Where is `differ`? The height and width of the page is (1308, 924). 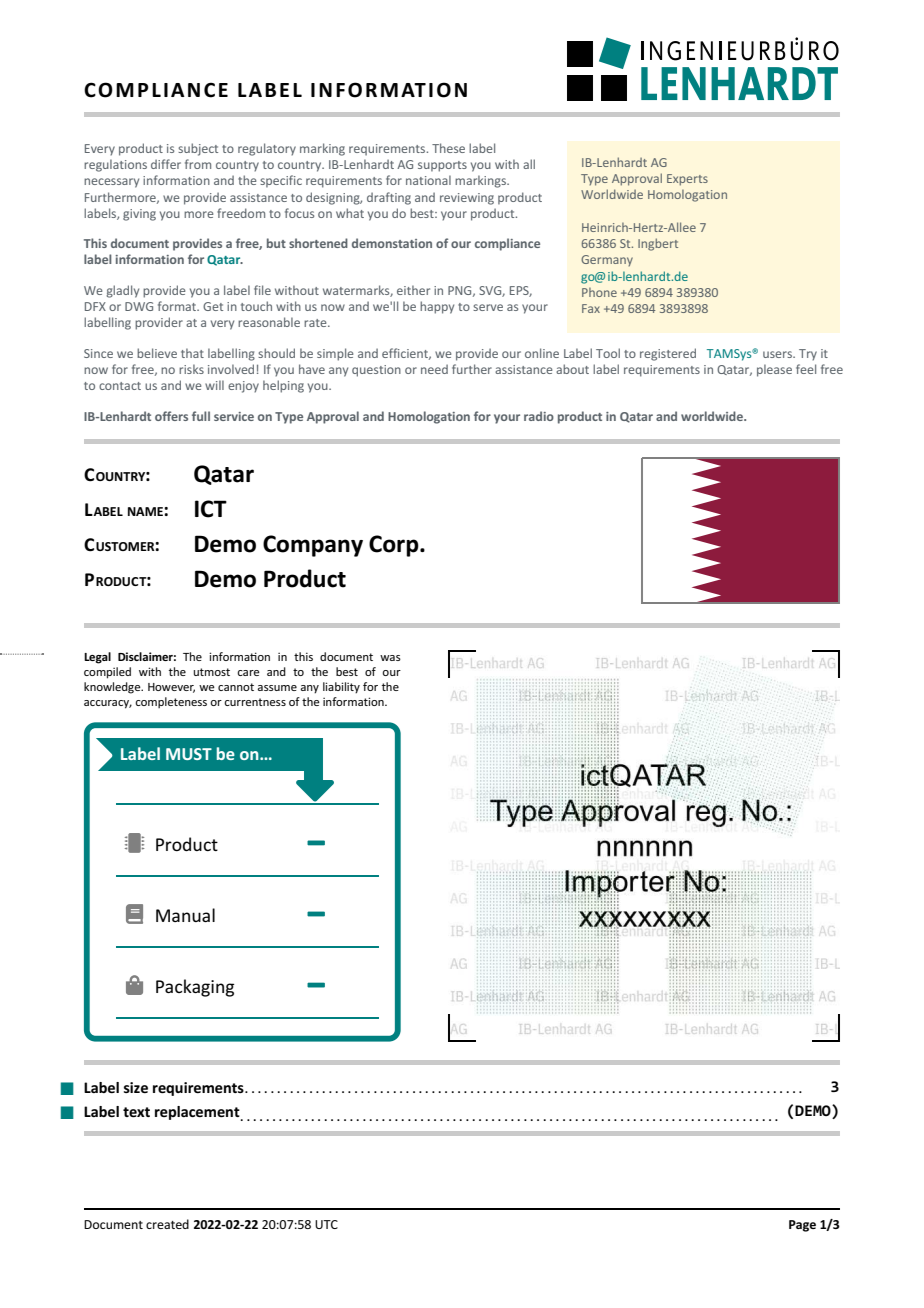
differ is located at coordinates (166, 164).
